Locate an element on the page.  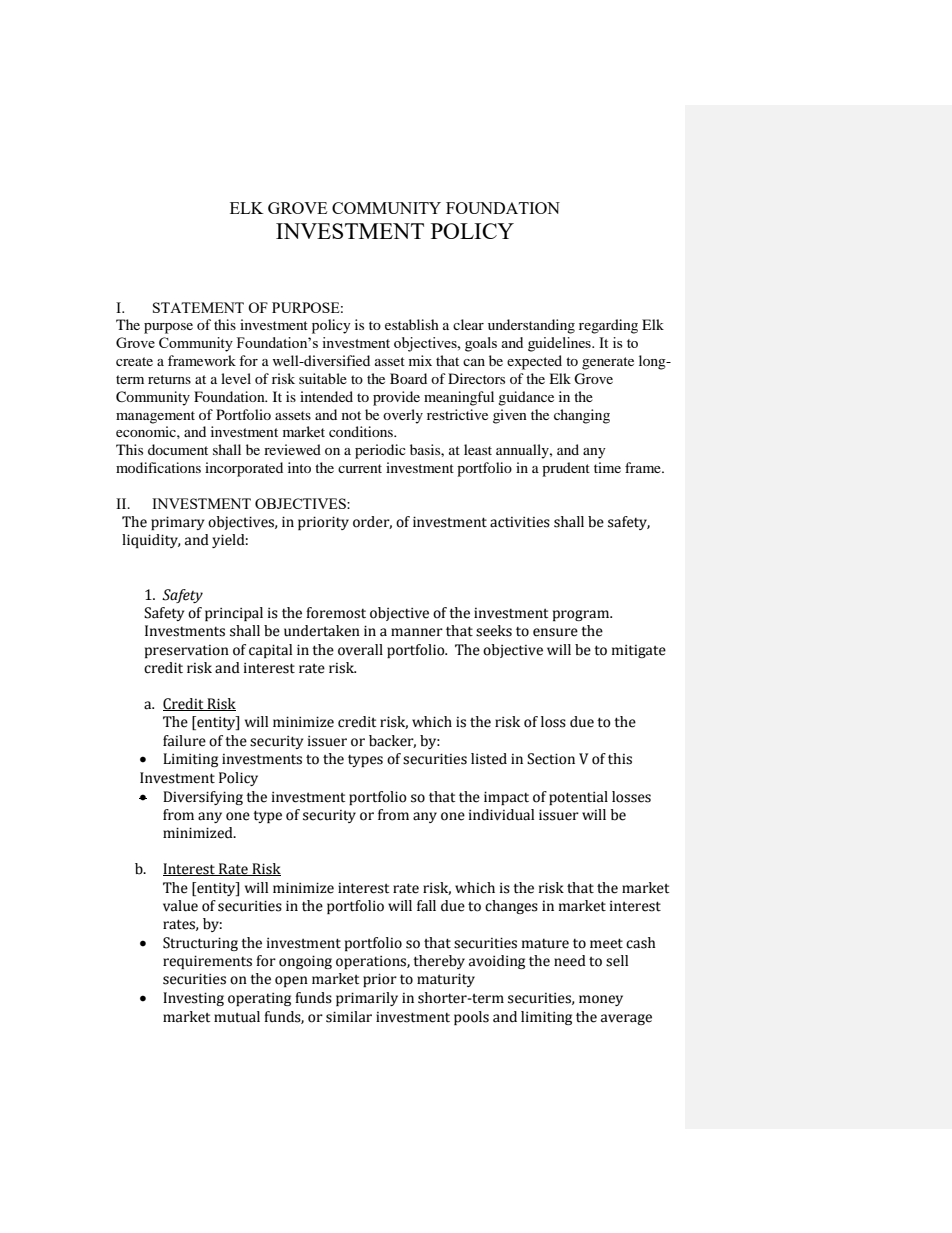
Diversifying is located at coordinates (203, 798).
